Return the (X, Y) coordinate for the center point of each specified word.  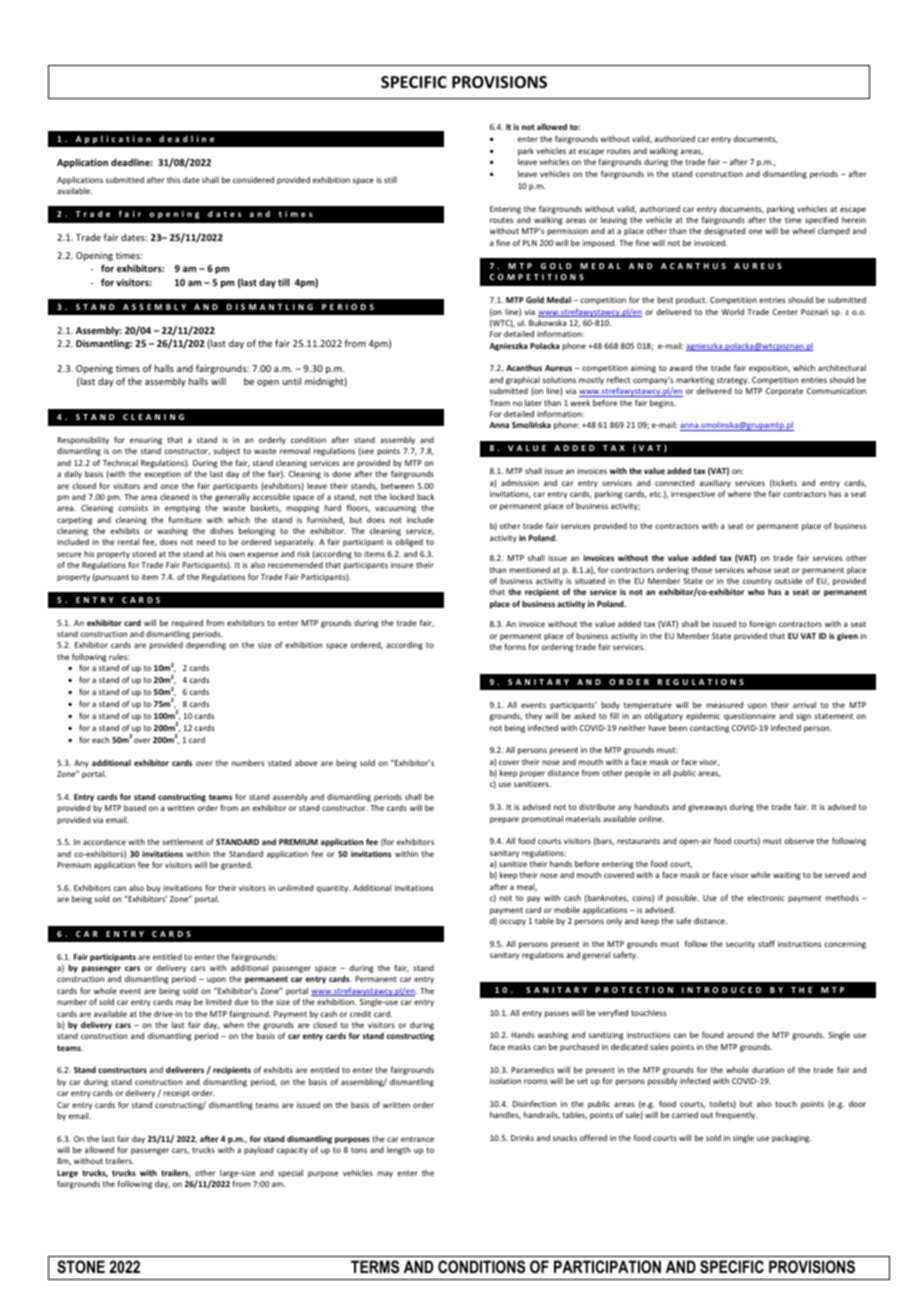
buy (154, 888)
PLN (530, 243)
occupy (512, 922)
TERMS (375, 1267)
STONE (81, 1267)
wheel (803, 231)
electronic (766, 898)
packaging (791, 1139)
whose (759, 569)
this (173, 180)
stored (144, 553)
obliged (409, 542)
